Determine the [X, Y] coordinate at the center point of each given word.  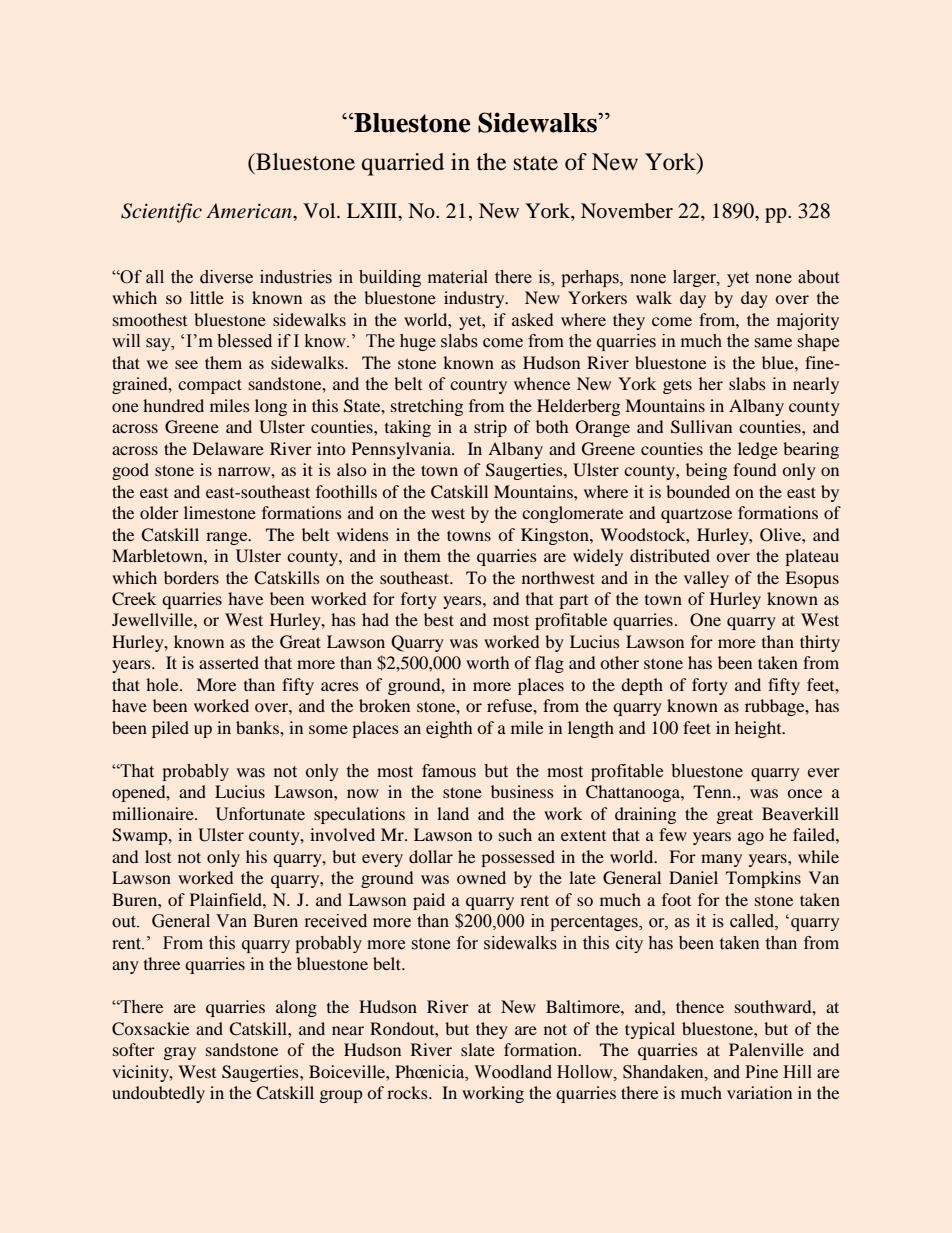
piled [170, 729]
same [773, 343]
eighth [449, 729]
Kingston [556, 536]
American [250, 211]
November [627, 211]
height [759, 729]
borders [191, 577]
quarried [403, 164]
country [478, 386]
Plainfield [227, 899]
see [186, 364]
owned [481, 877]
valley [706, 579]
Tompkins [763, 879]
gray [180, 1053]
